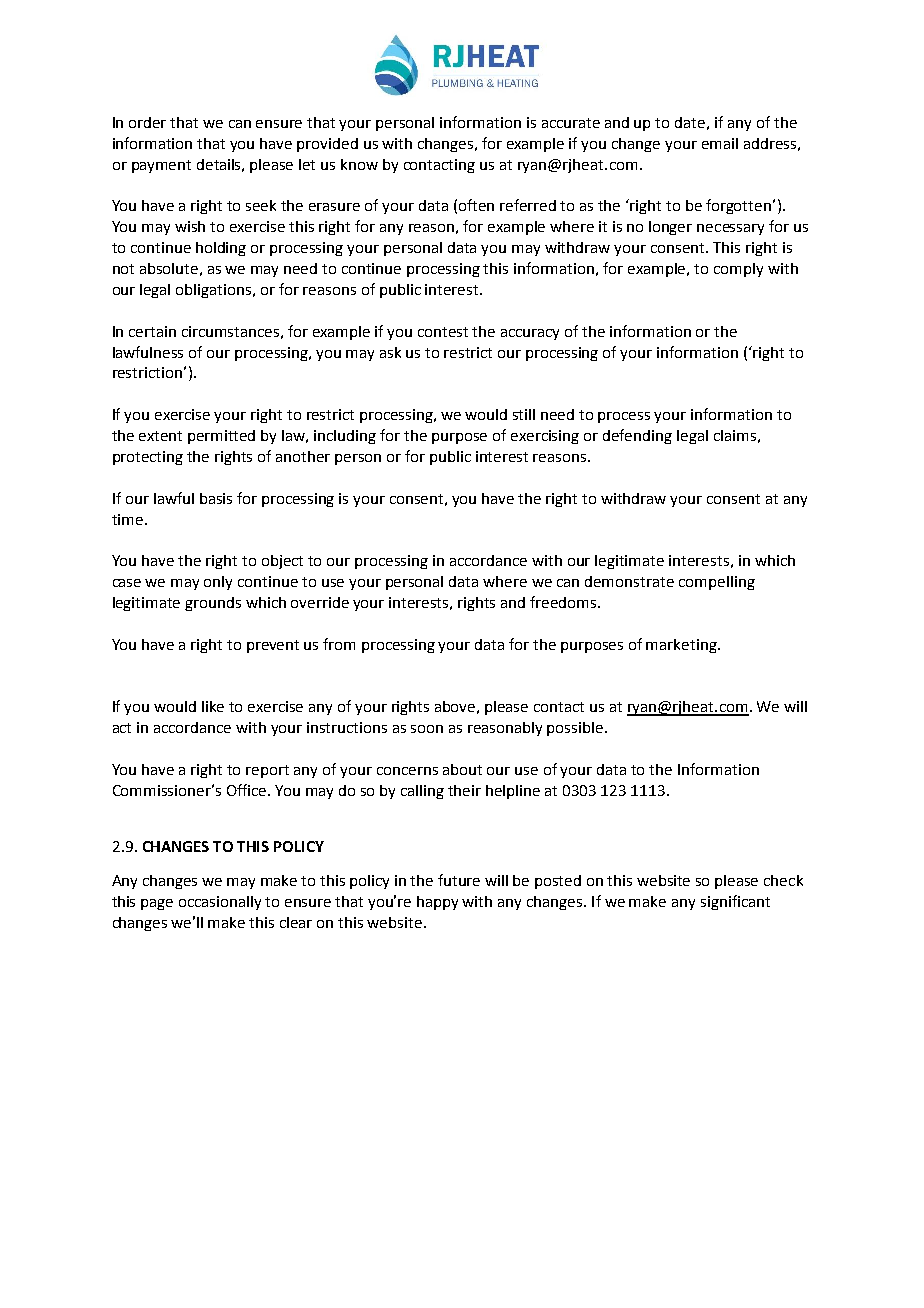 The width and height of the image is (924, 1308). What do you see at coordinates (437, 903) in the image?
I see `happy` at bounding box center [437, 903].
